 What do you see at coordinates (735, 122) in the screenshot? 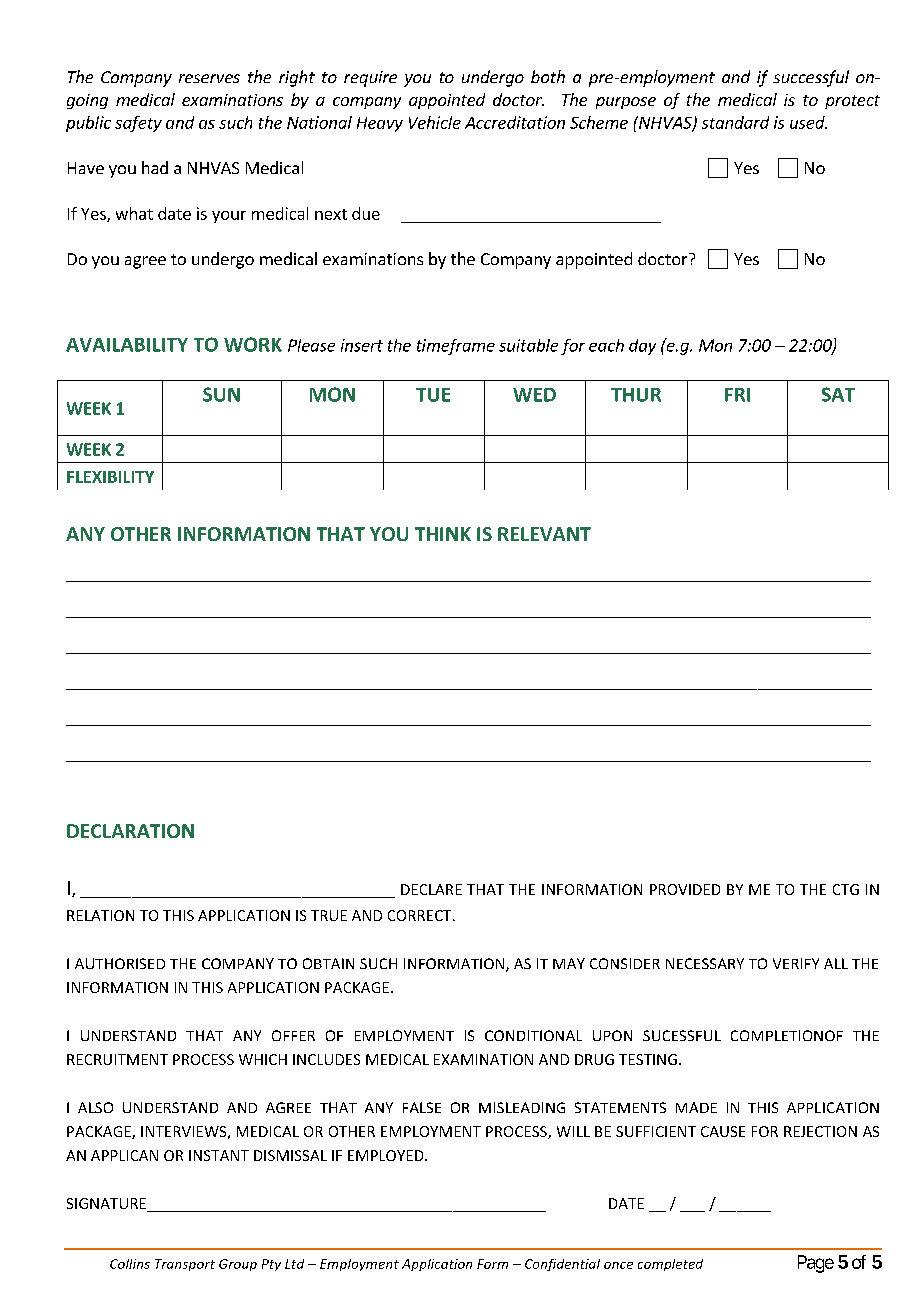
I see `standard` at bounding box center [735, 122].
